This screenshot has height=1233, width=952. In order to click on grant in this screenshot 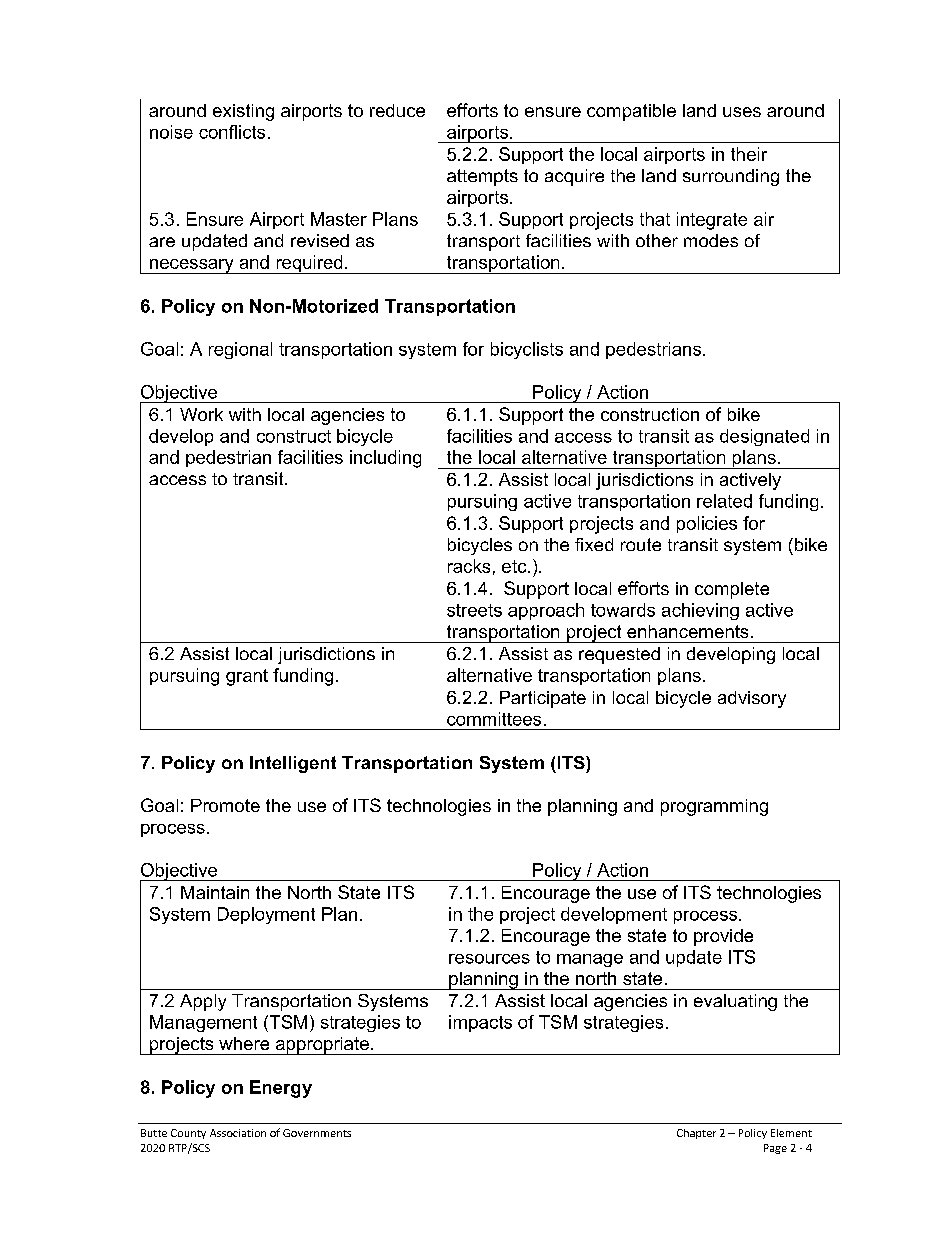, I will do `click(247, 677)`.
